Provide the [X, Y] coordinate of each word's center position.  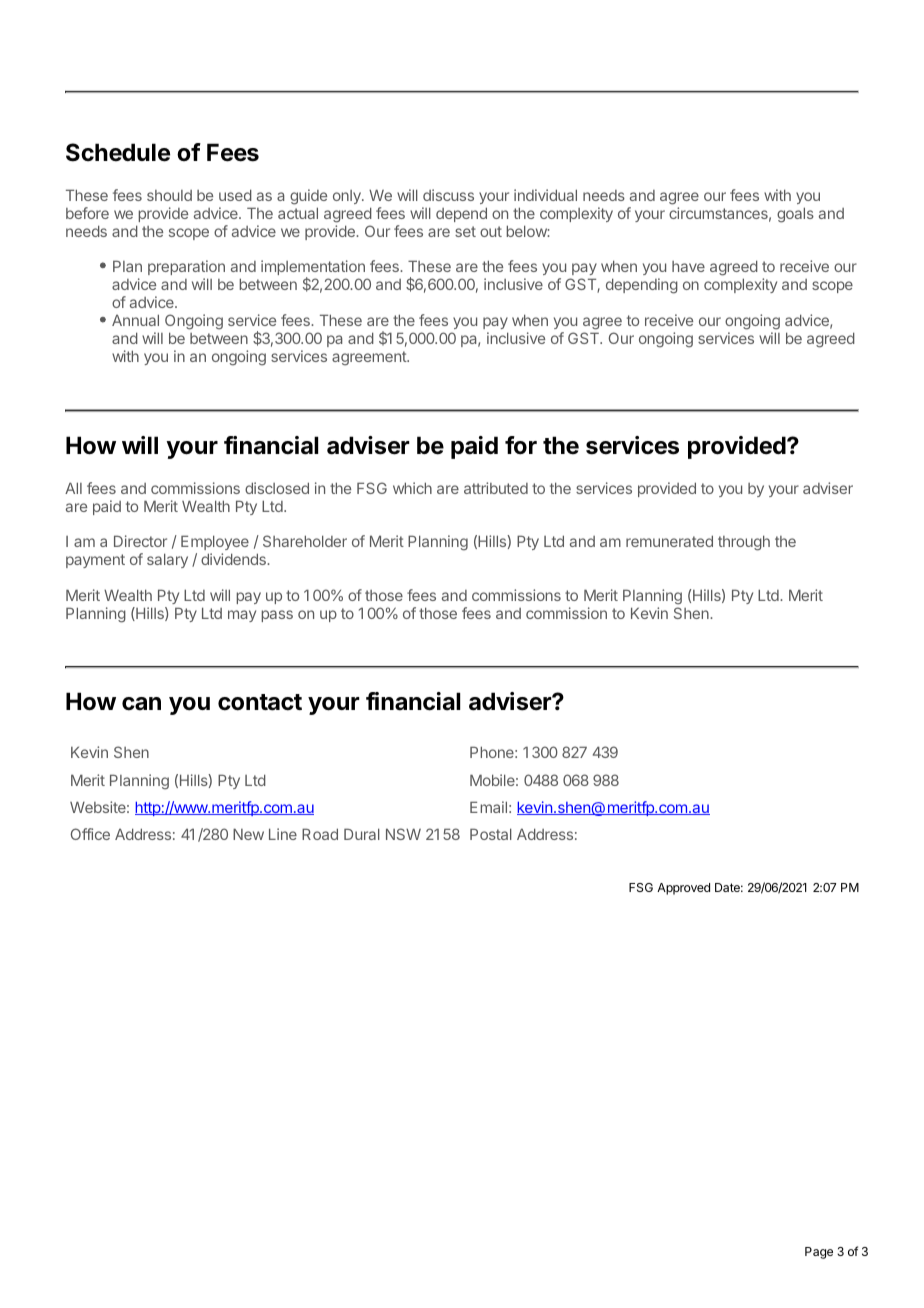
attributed [496, 488]
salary [167, 560]
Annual [135, 320]
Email [488, 807]
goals [795, 215]
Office [90, 834]
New [248, 834]
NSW [403, 834]
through [744, 543]
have [688, 266]
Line [283, 834]
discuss [448, 195]
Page [819, 1253]
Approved [683, 889]
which [412, 488]
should [169, 195]
